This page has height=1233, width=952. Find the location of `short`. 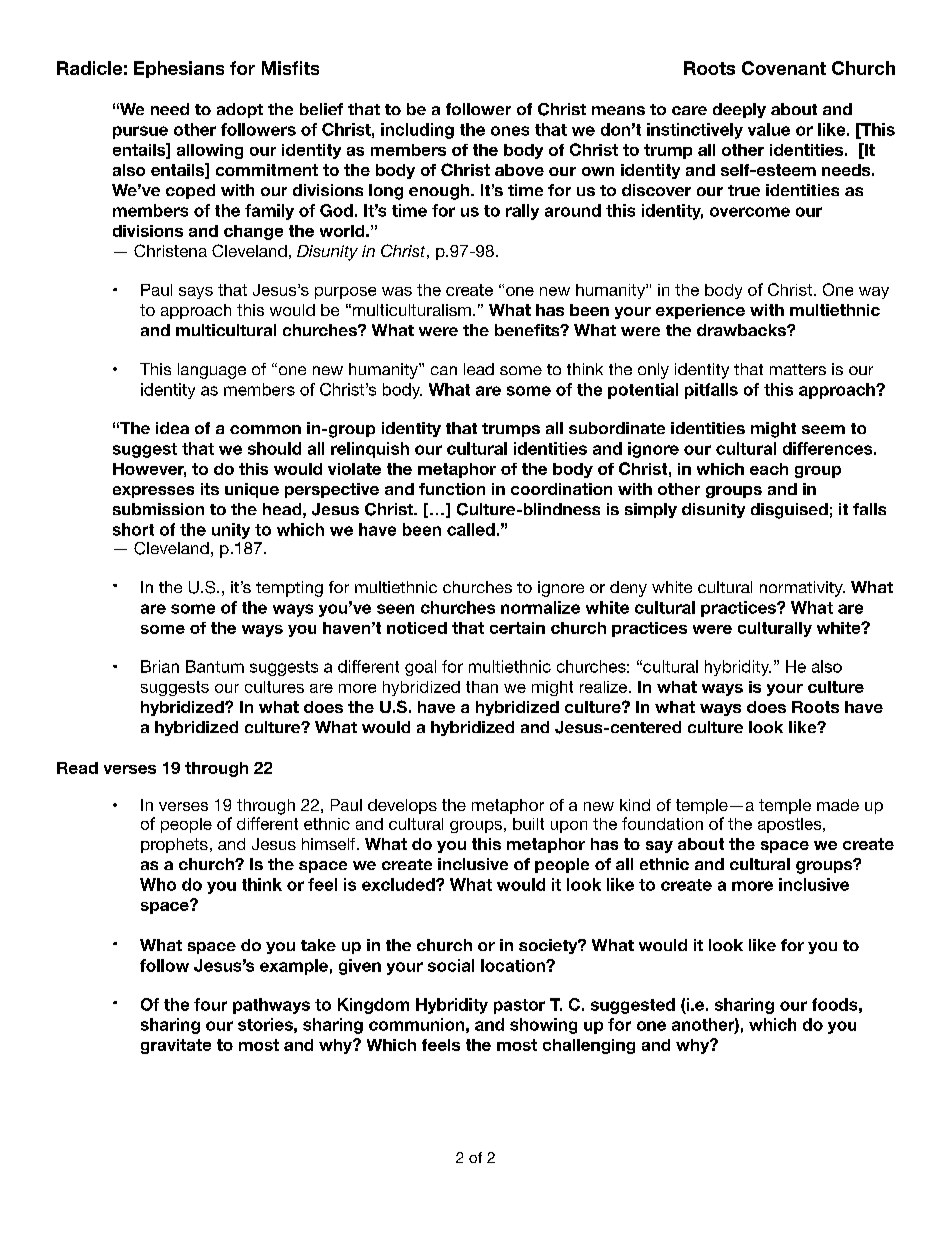

short is located at coordinates (133, 529).
